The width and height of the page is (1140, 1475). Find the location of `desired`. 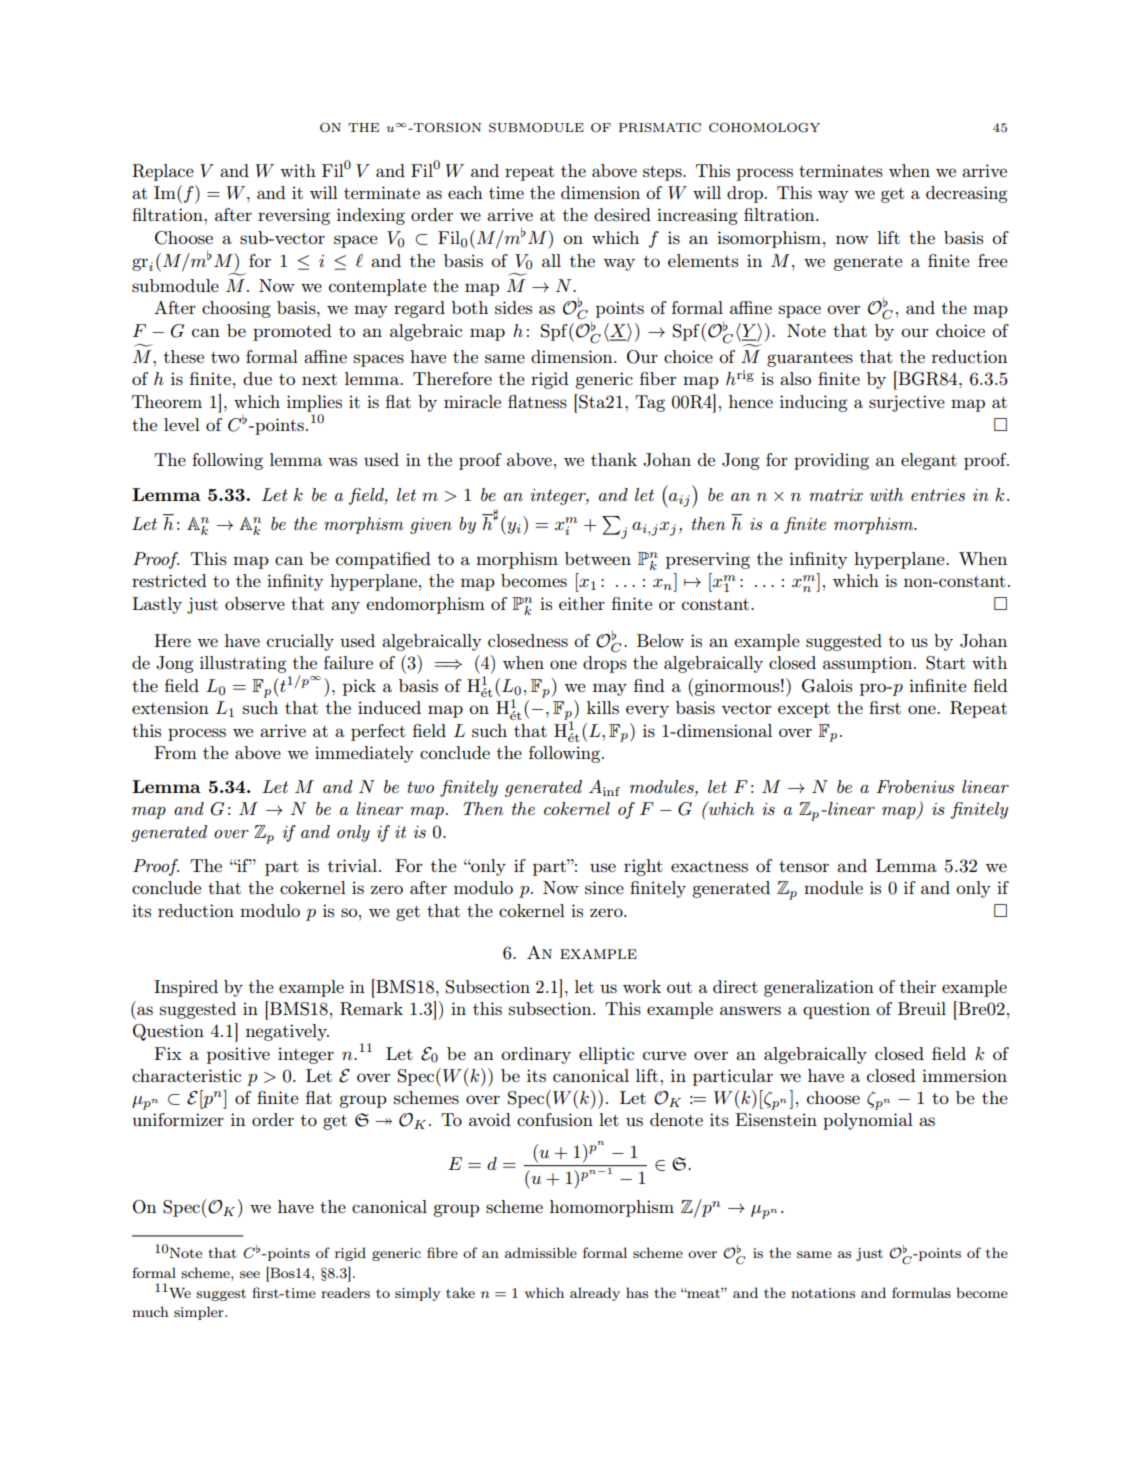

desired is located at coordinates (622, 214).
